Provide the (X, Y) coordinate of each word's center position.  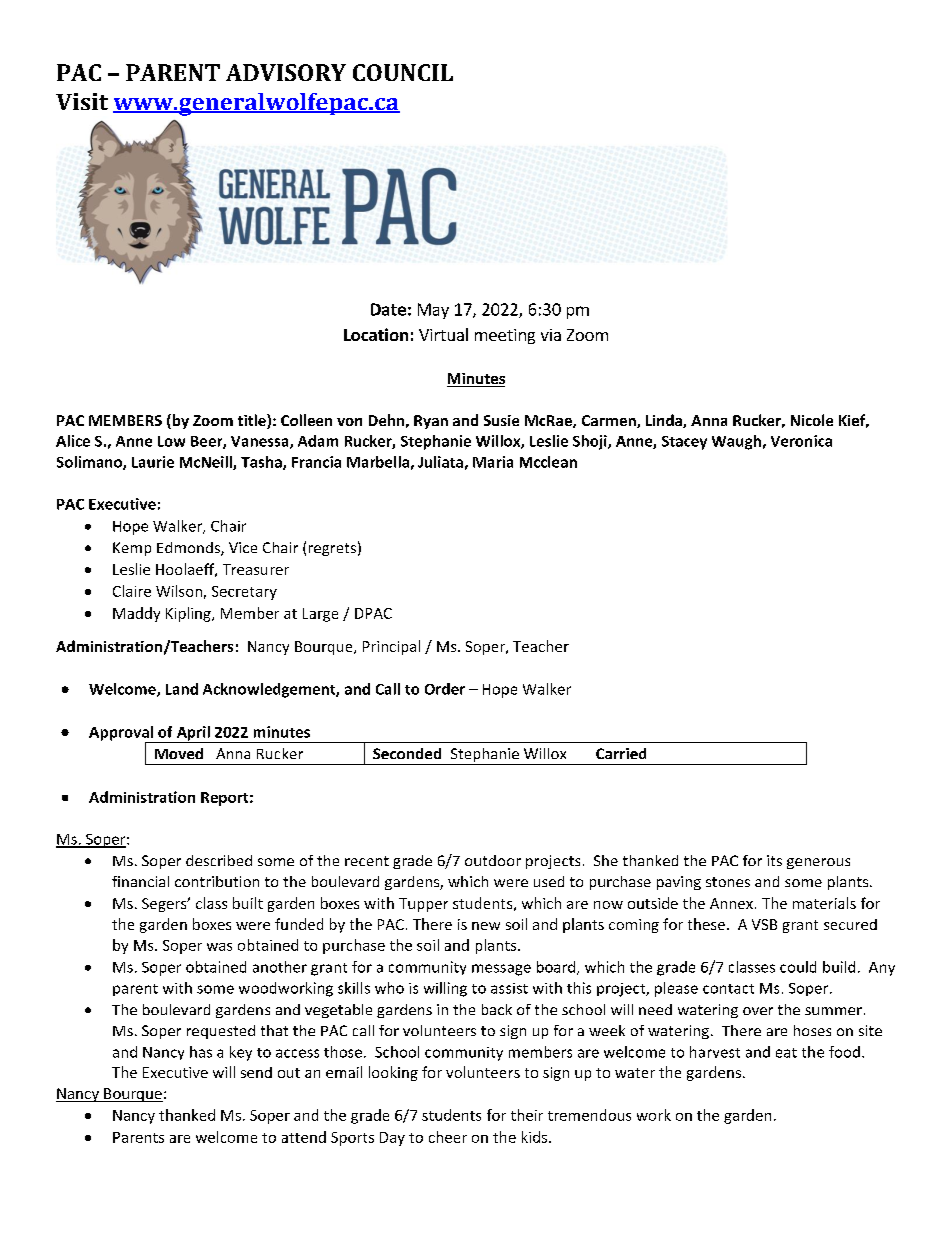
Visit (82, 101)
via (551, 335)
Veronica (801, 441)
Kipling (189, 614)
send (256, 1072)
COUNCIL (403, 72)
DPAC (373, 613)
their (527, 1115)
